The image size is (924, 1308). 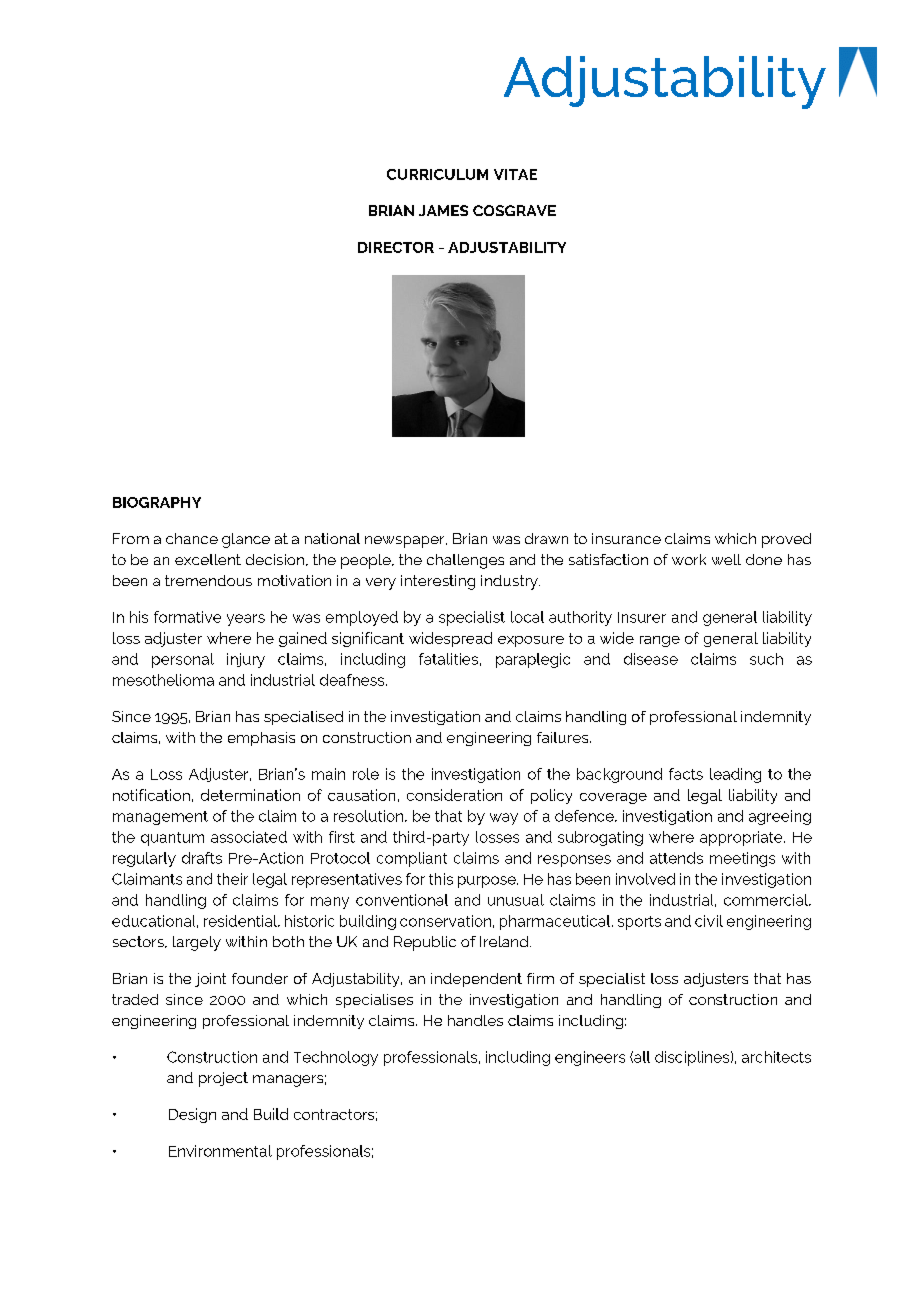 I want to click on DIRECTOR, so click(x=396, y=247).
